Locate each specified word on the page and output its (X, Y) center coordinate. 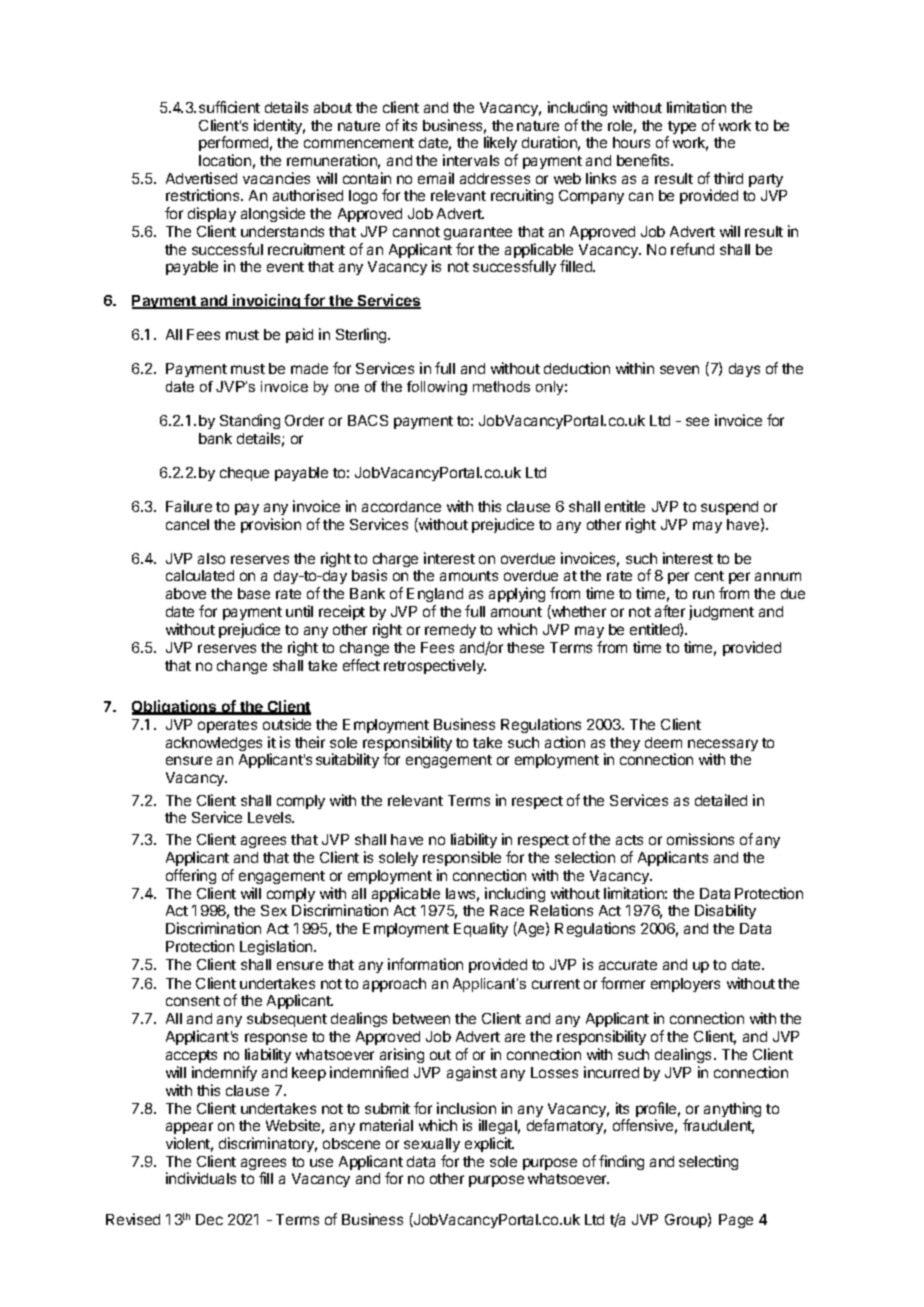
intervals (471, 160)
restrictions (204, 195)
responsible (462, 858)
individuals (201, 1178)
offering (191, 876)
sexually (432, 1147)
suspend (729, 508)
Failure (189, 506)
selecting (708, 1162)
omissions (700, 839)
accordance (401, 506)
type (681, 129)
